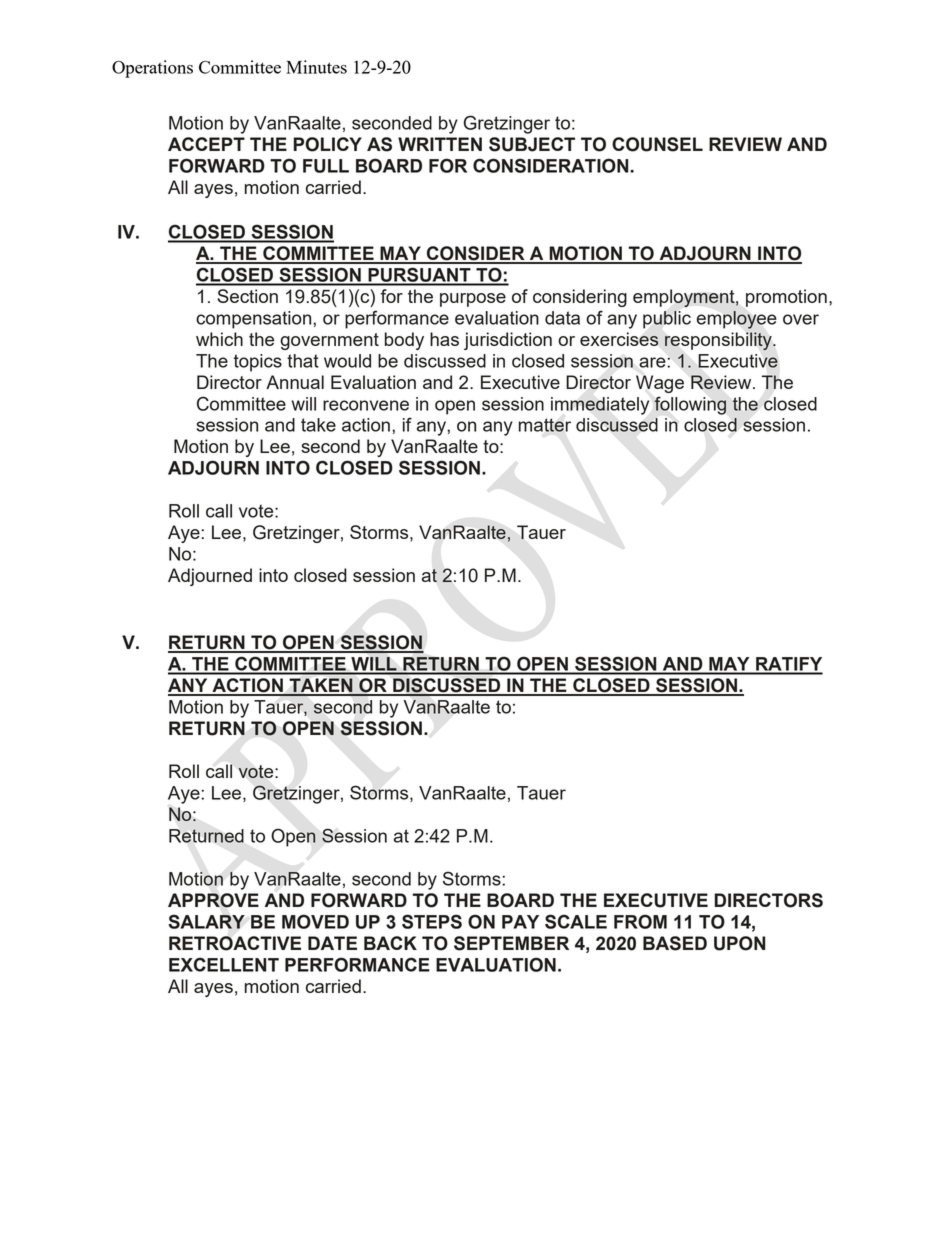 This screenshot has width=952, height=1233. What do you see at coordinates (660, 384) in the screenshot?
I see `Wage` at bounding box center [660, 384].
